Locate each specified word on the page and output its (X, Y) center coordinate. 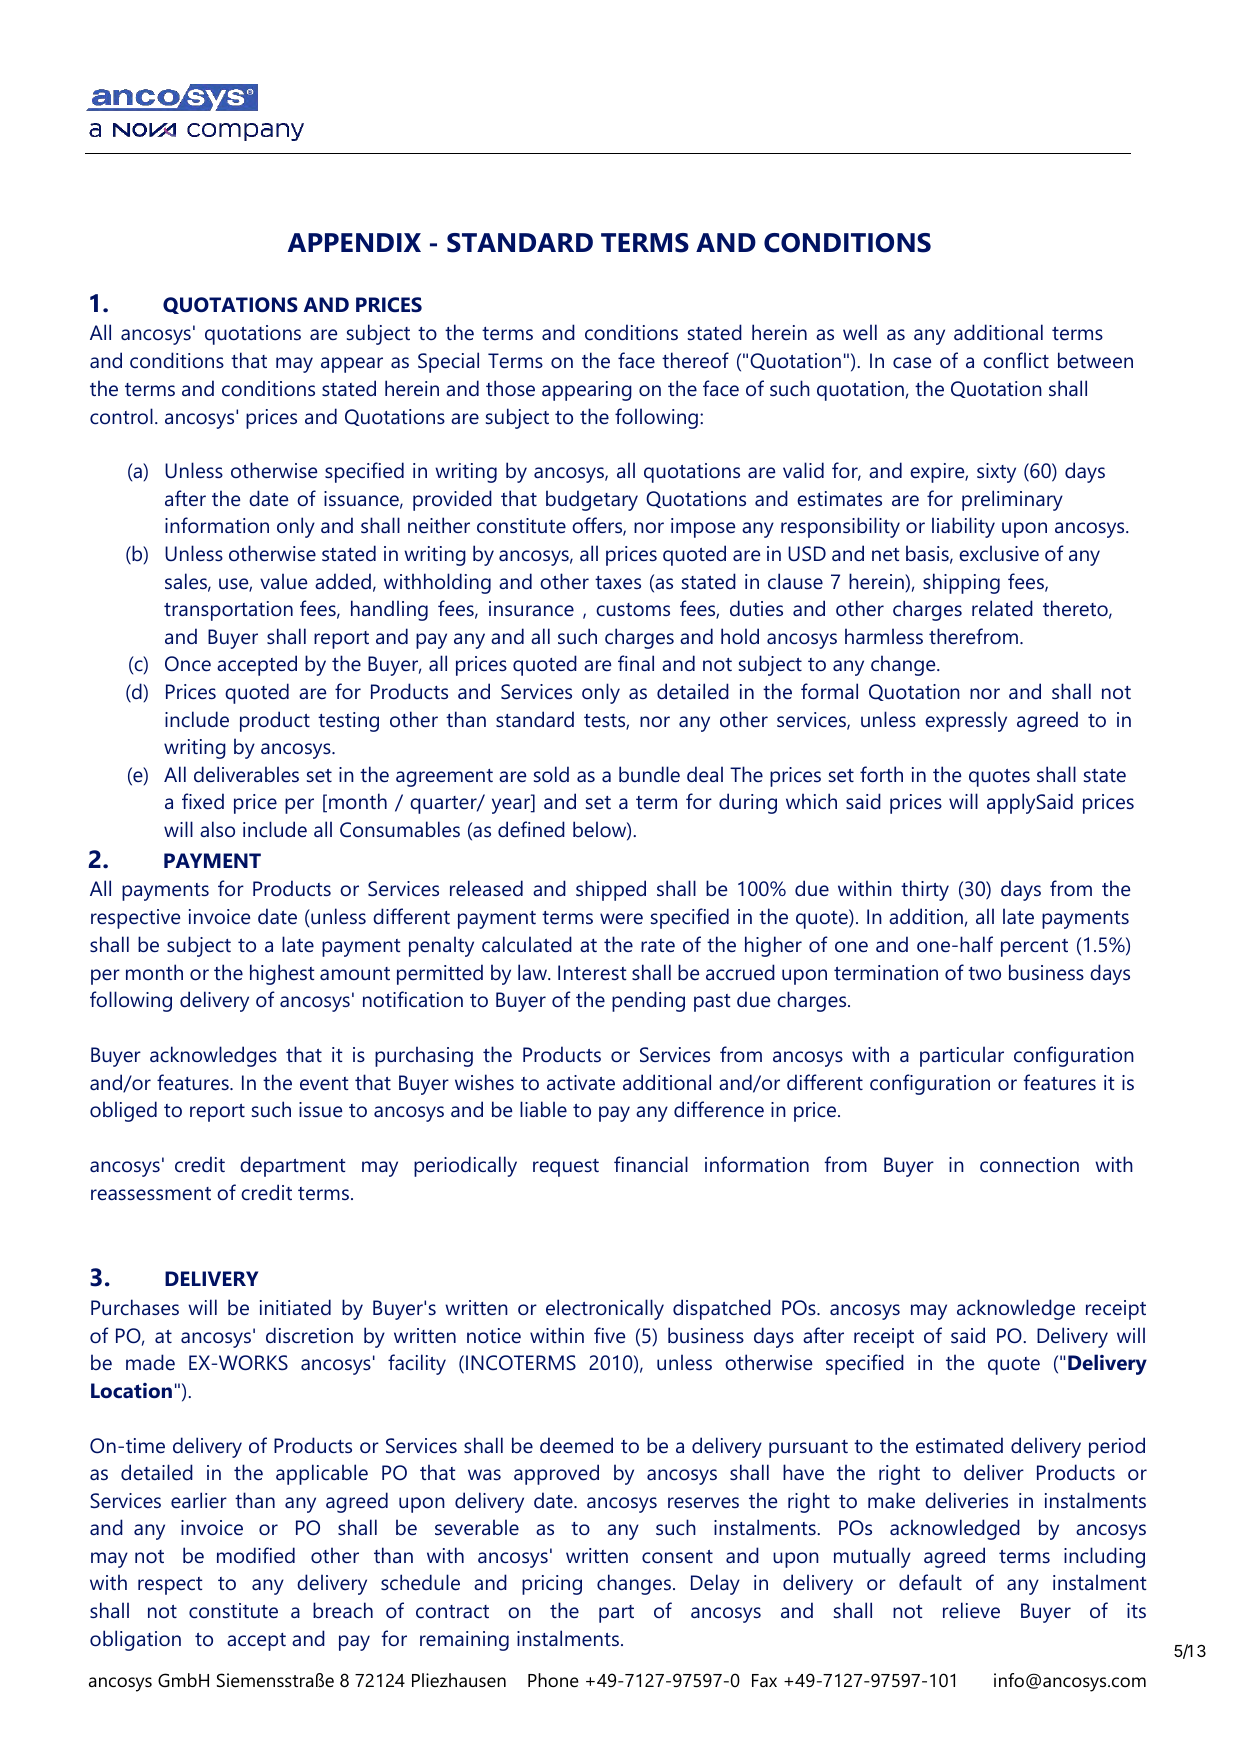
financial (651, 1164)
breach (343, 1610)
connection (1029, 1165)
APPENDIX (354, 242)
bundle (649, 774)
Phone (553, 1680)
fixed (203, 801)
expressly (966, 721)
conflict (1016, 360)
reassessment (151, 1194)
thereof (695, 360)
